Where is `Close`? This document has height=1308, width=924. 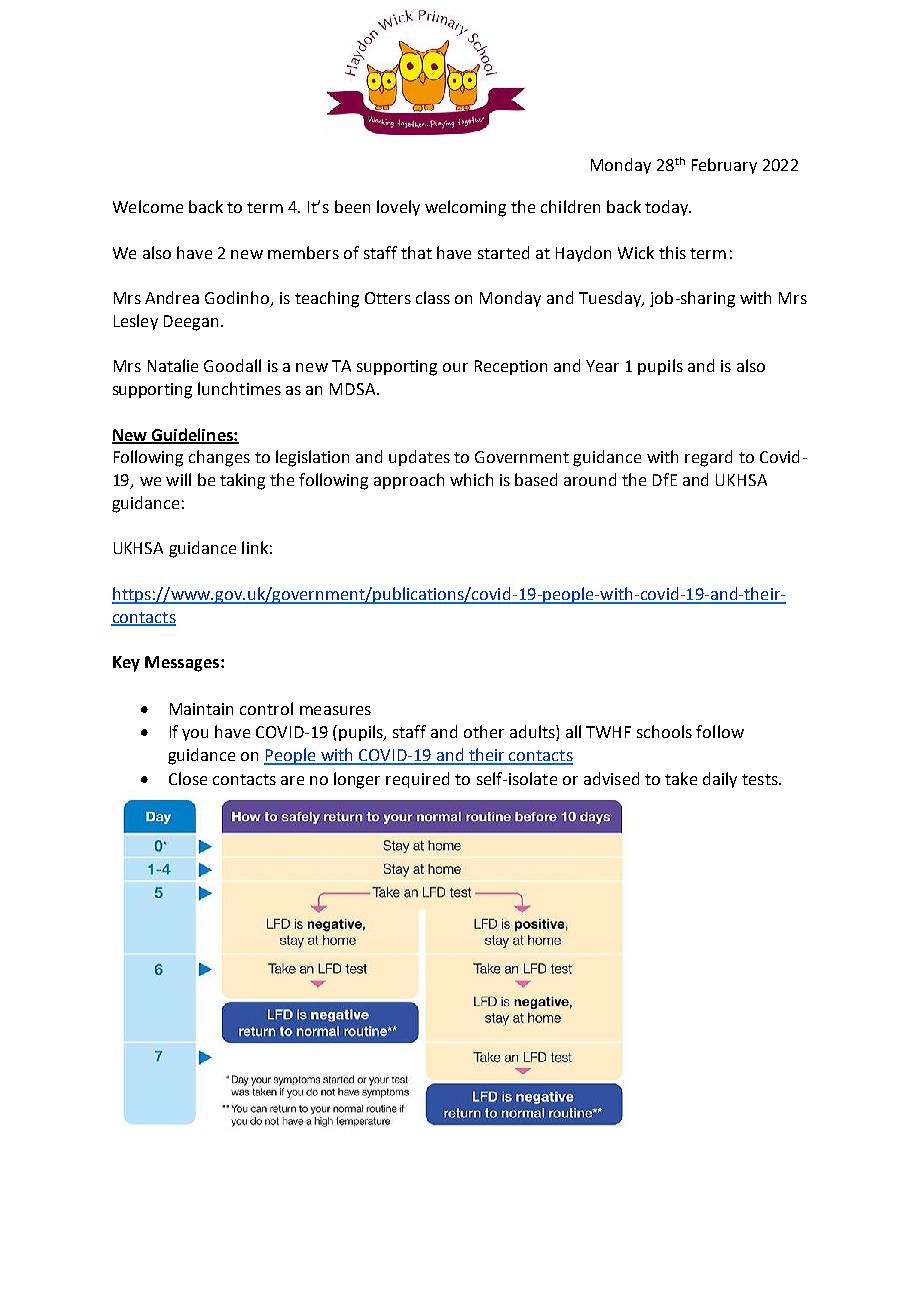 Close is located at coordinates (188, 778).
